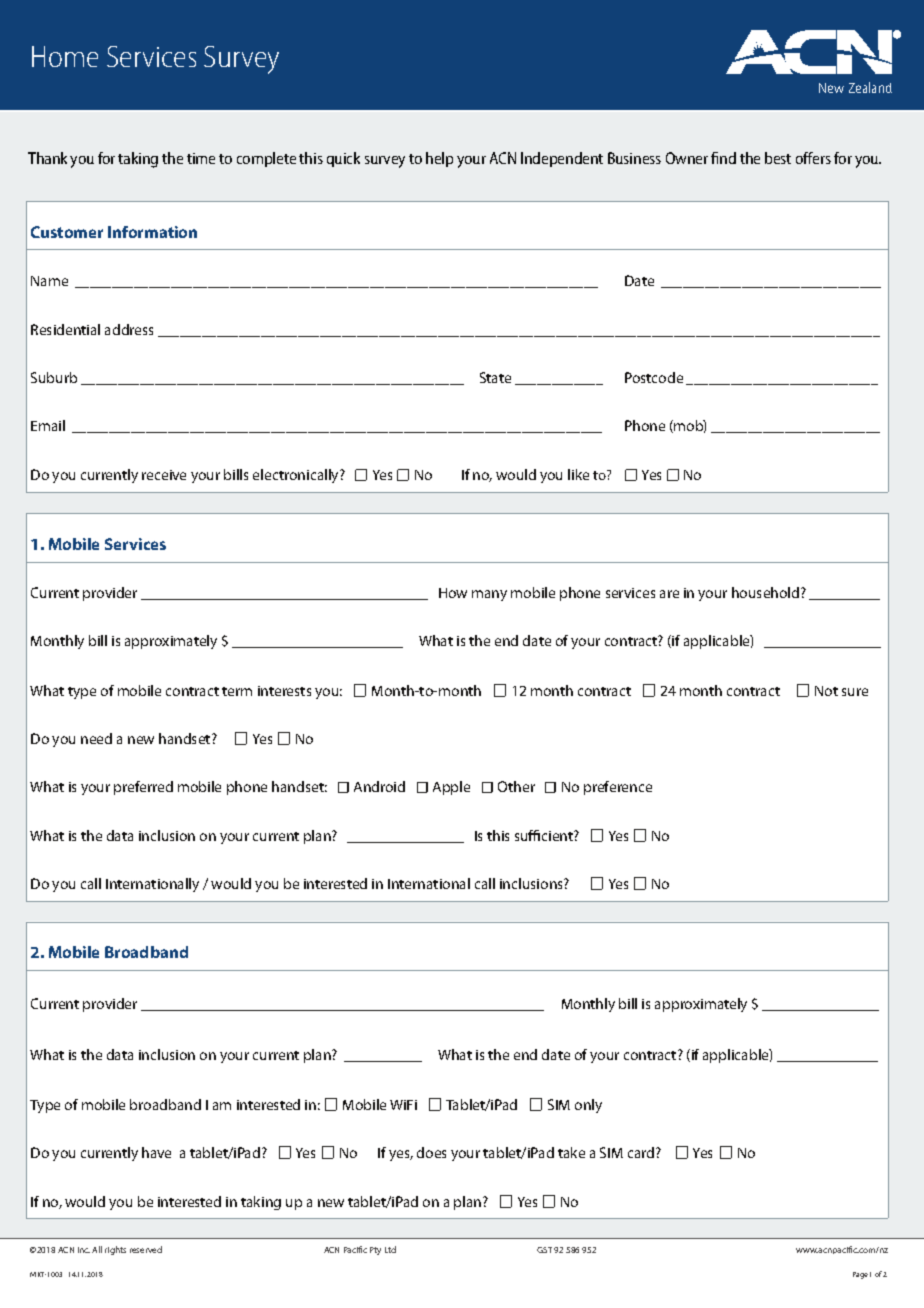  I want to click on best, so click(778, 158).
